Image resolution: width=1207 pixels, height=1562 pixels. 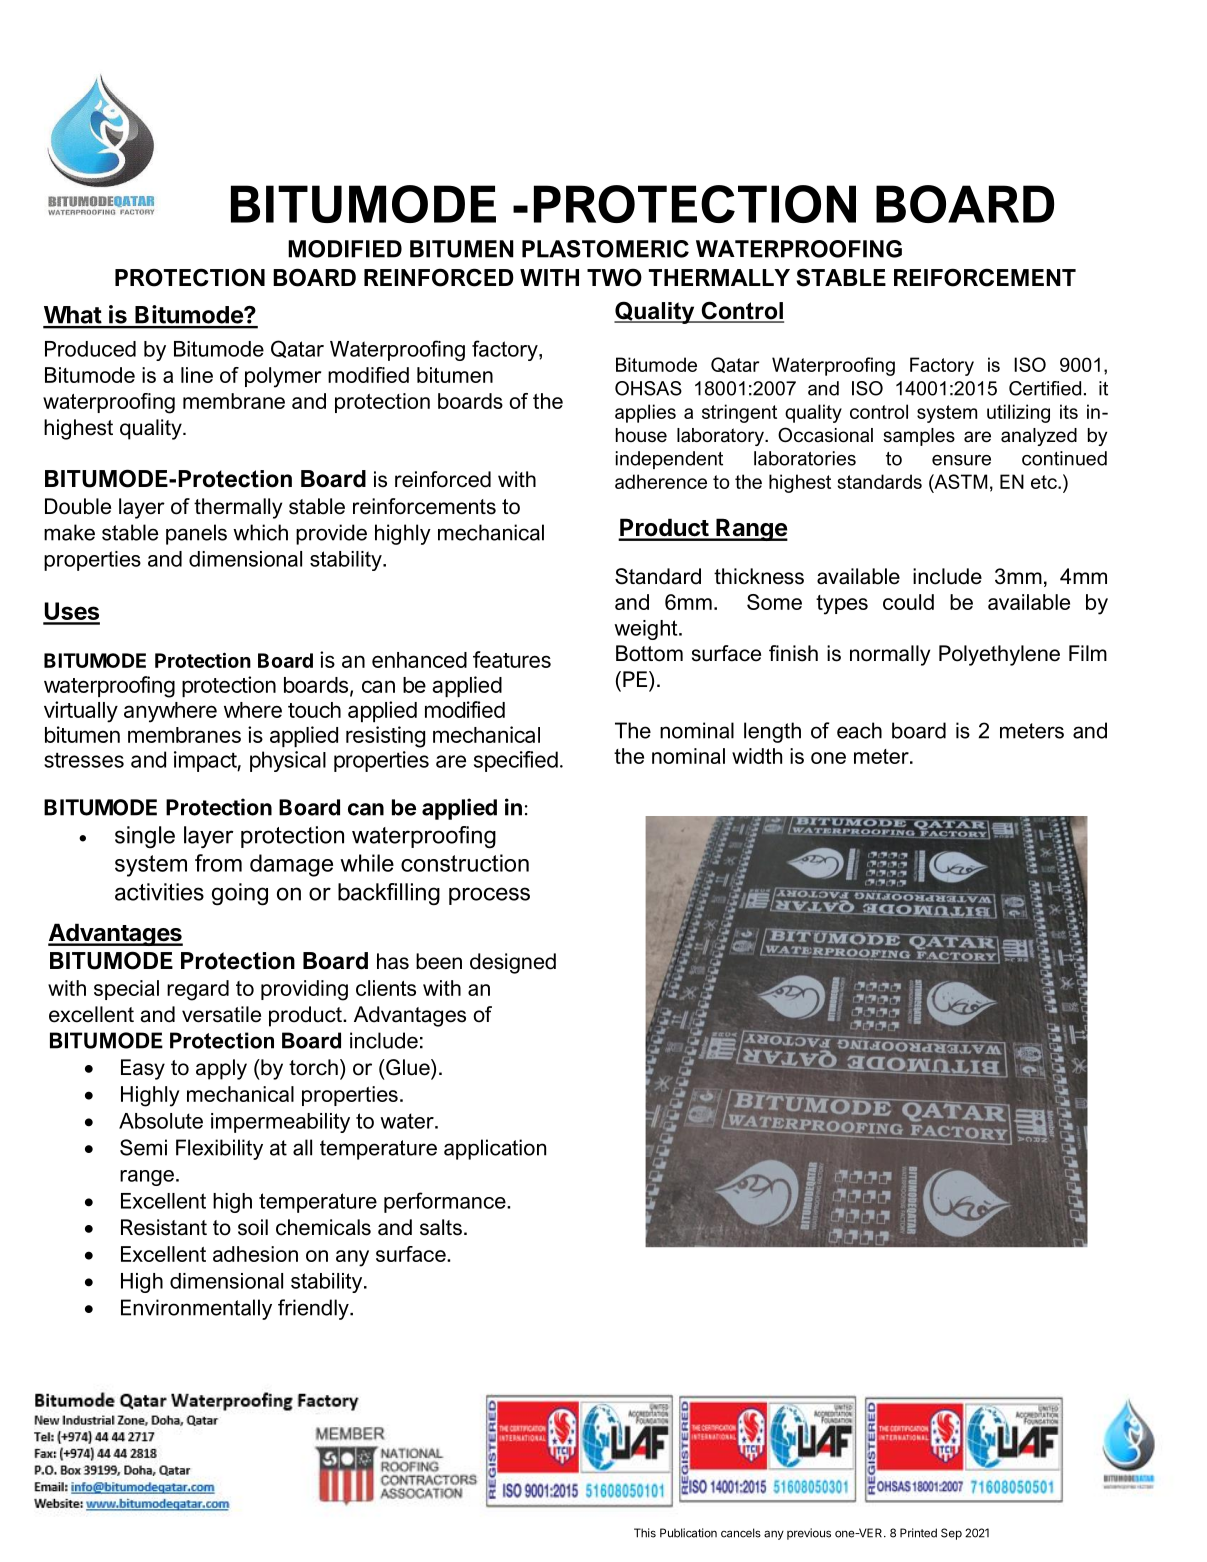 What do you see at coordinates (645, 1533) in the screenshot?
I see `This` at bounding box center [645, 1533].
